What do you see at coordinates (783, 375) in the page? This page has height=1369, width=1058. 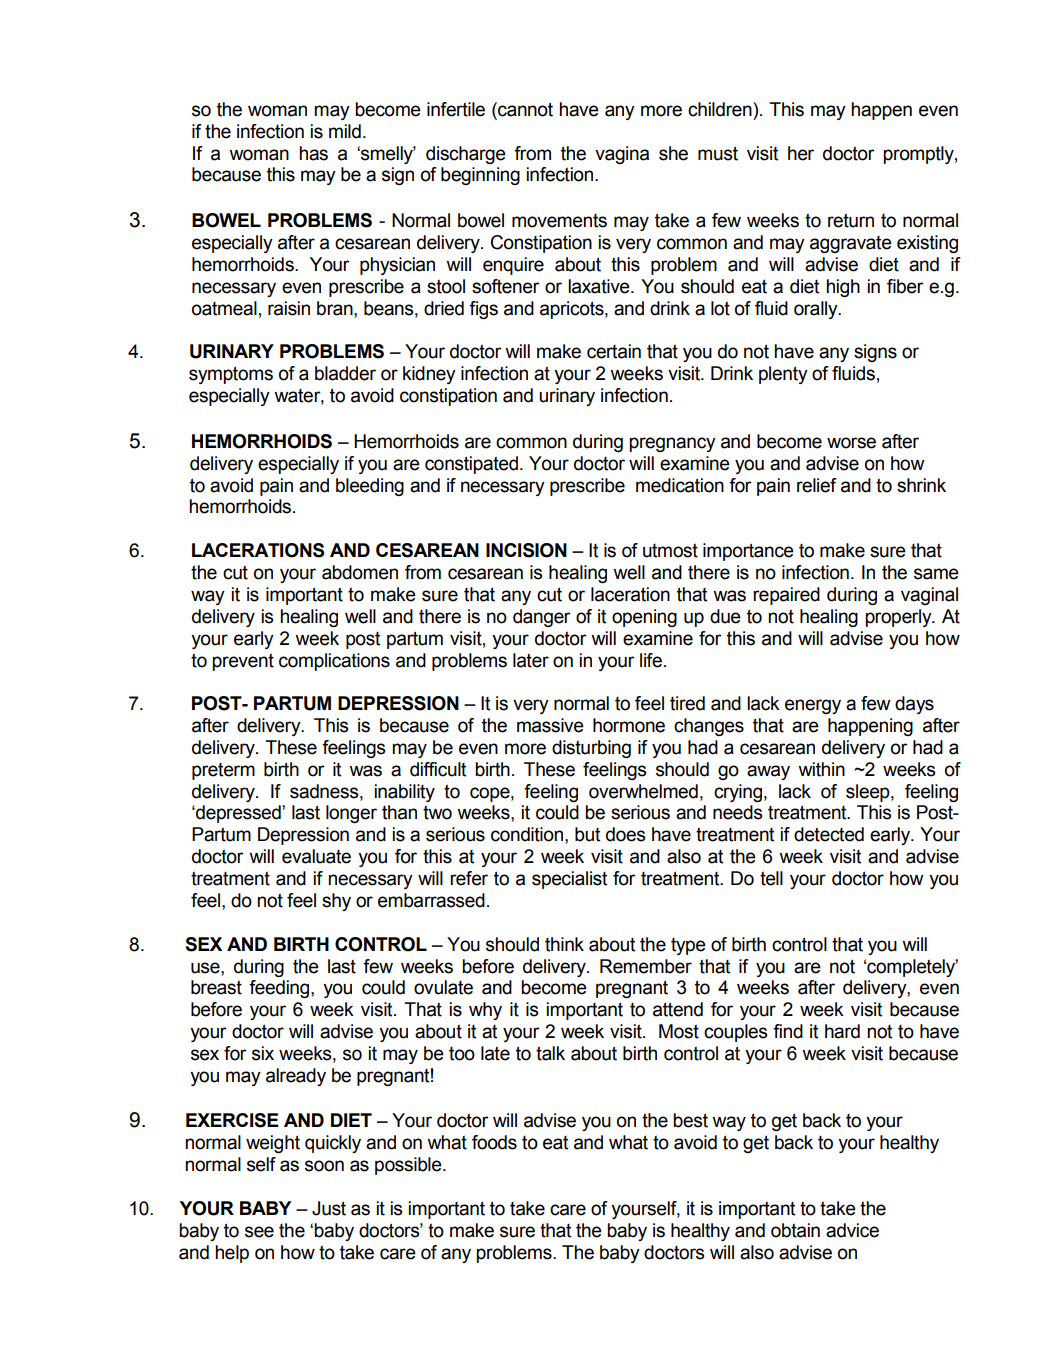 I see `plenty` at bounding box center [783, 375].
